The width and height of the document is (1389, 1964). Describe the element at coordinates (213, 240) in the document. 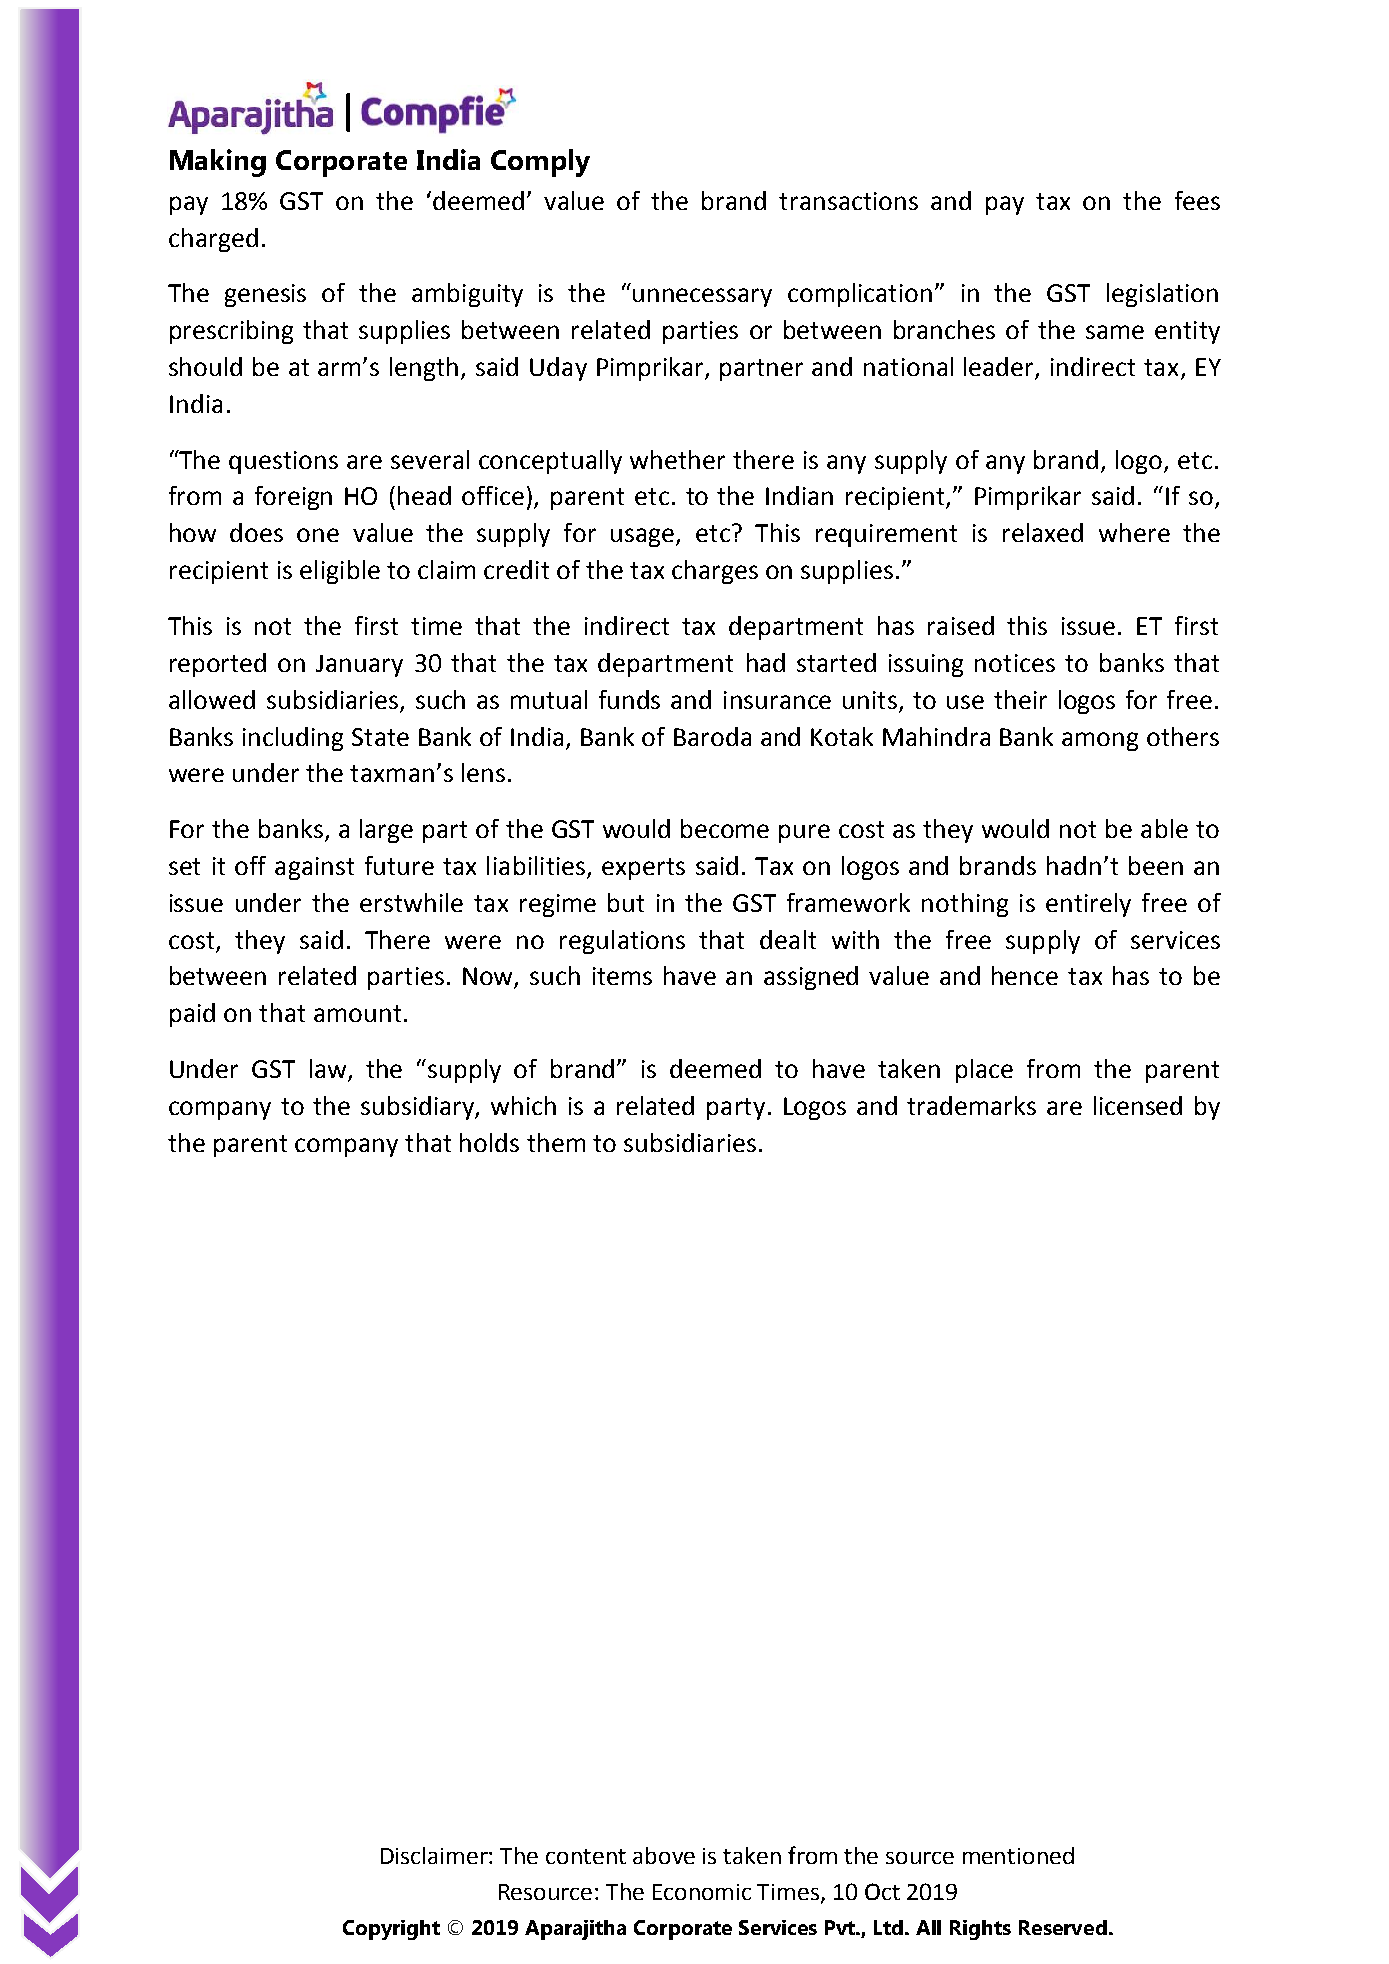

I see `charged` at that location.
